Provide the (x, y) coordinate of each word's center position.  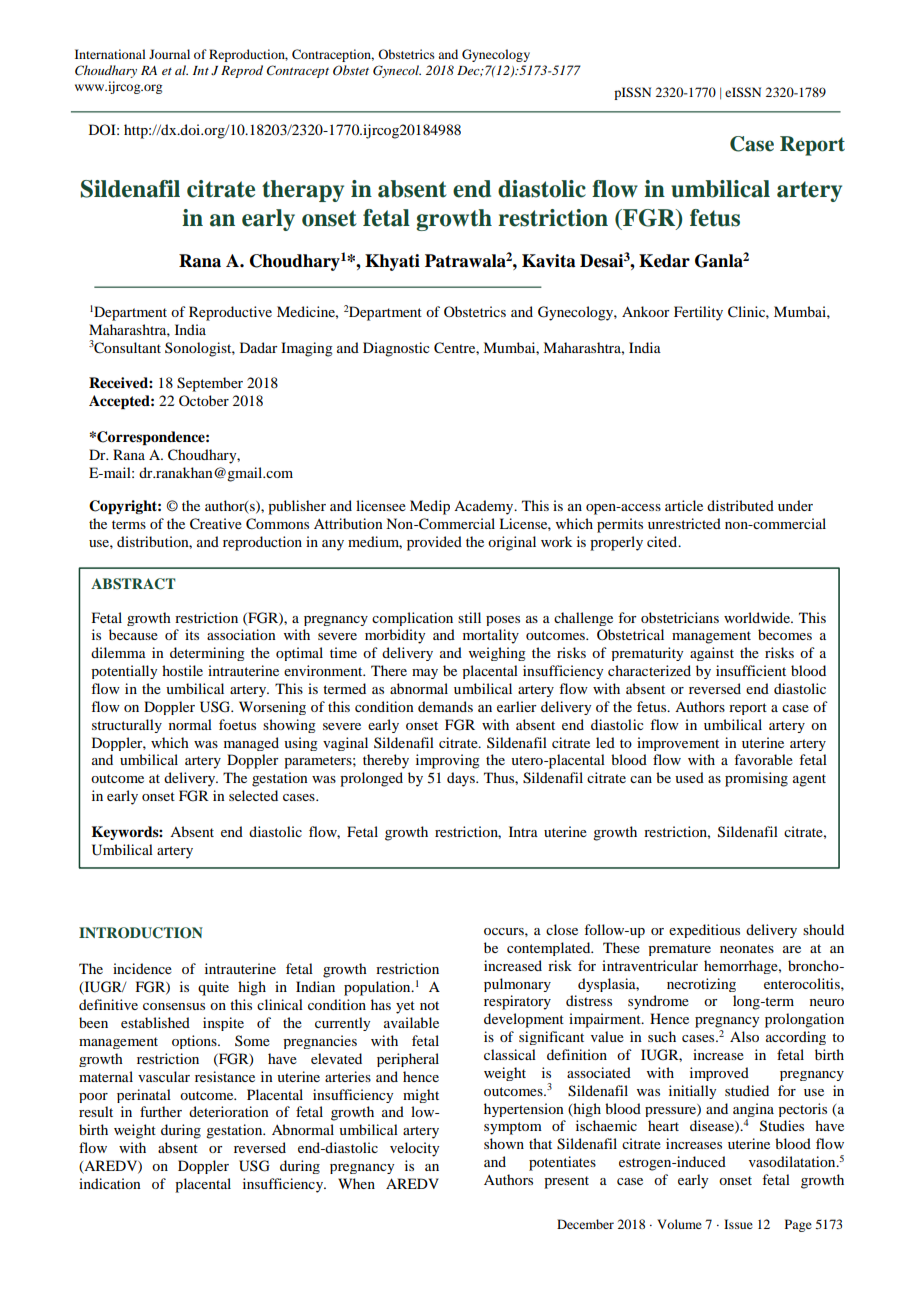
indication (110, 1183)
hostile (182, 670)
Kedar (664, 261)
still (469, 617)
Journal (169, 54)
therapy (303, 191)
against (712, 654)
